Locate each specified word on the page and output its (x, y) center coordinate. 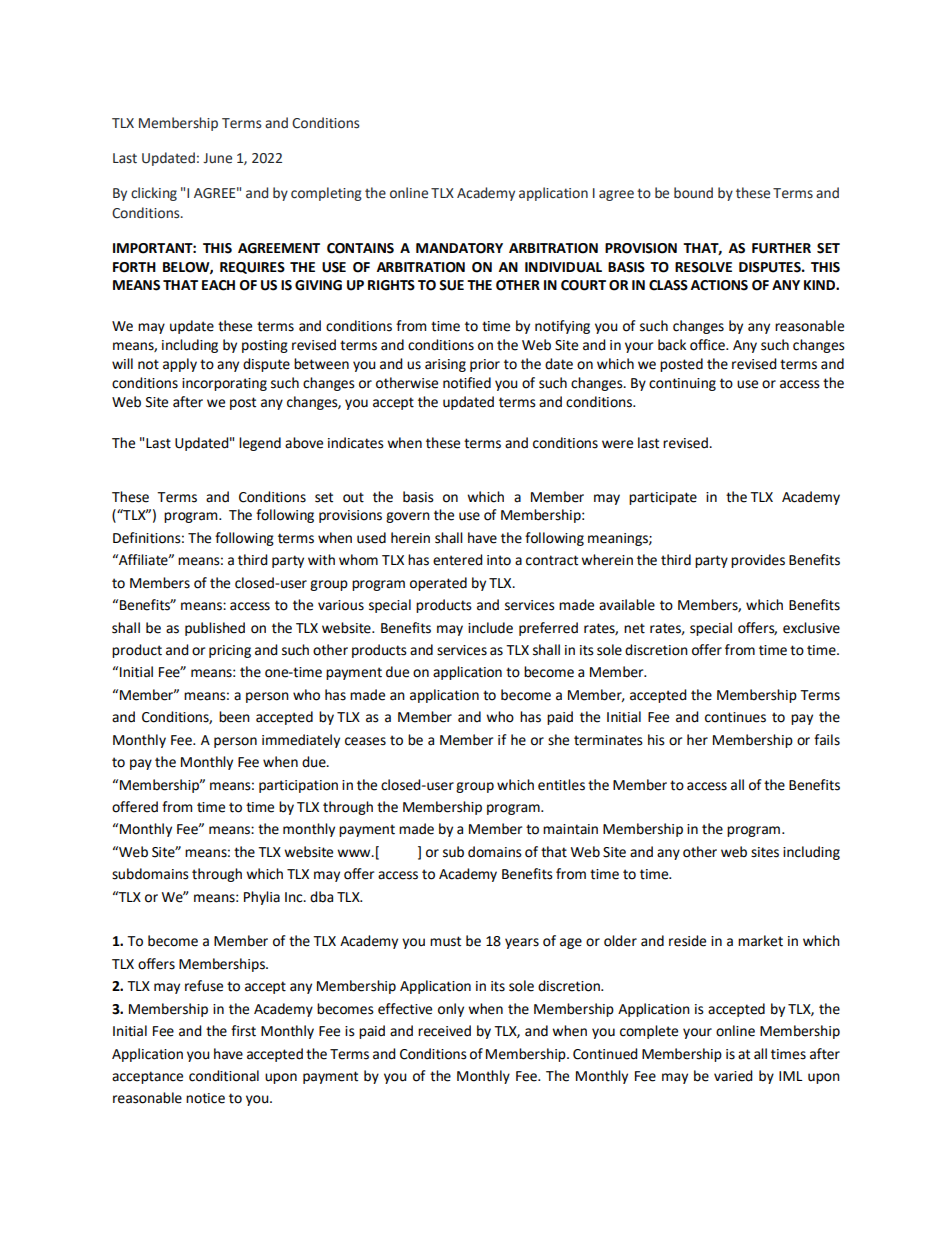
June (217, 158)
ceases (365, 741)
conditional (224, 1076)
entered (458, 560)
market (760, 941)
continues (735, 717)
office (708, 345)
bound (693, 193)
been (234, 717)
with (321, 560)
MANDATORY (459, 248)
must (445, 941)
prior (485, 365)
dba (321, 897)
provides (758, 561)
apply (180, 365)
